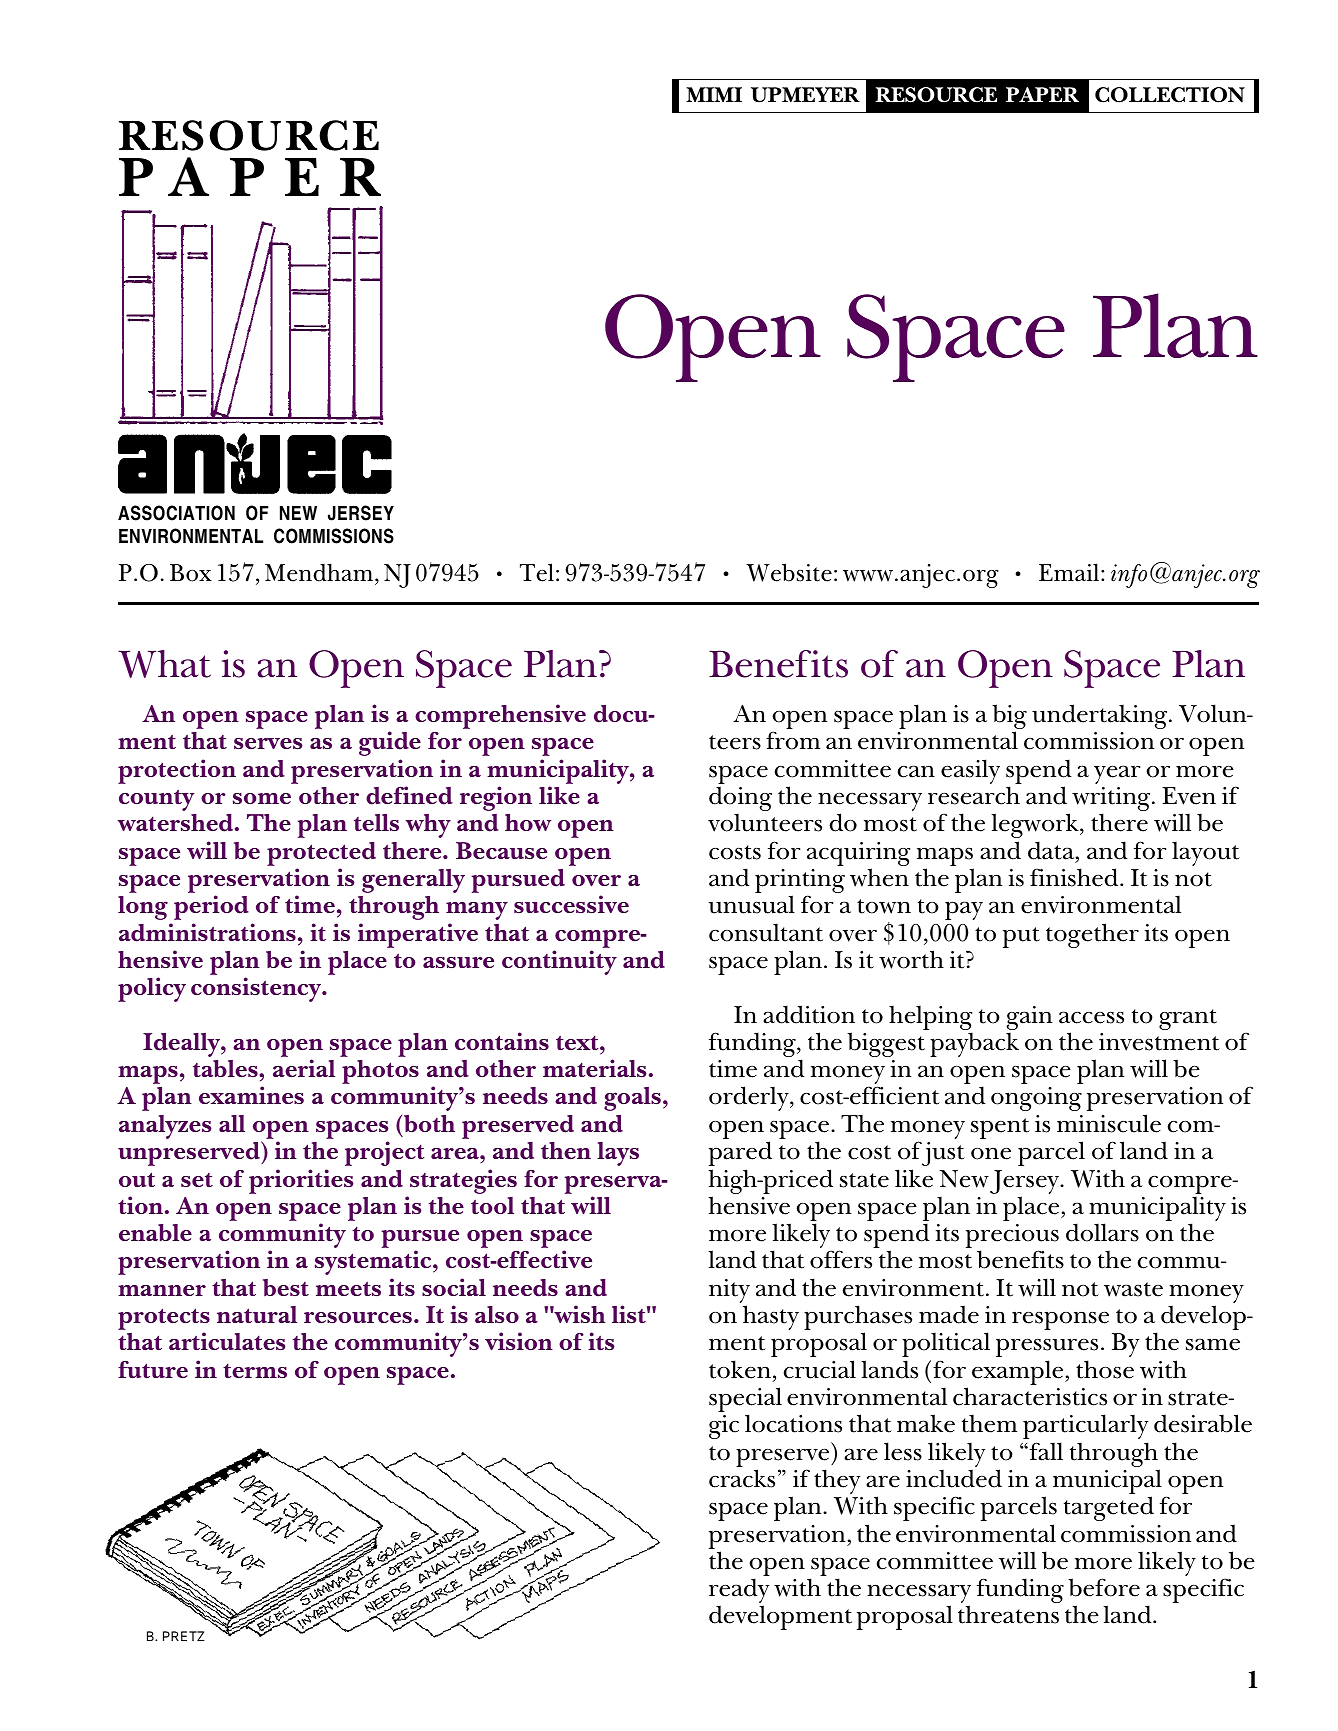  Describe the element at coordinates (1117, 774) in the image. I see `year` at that location.
